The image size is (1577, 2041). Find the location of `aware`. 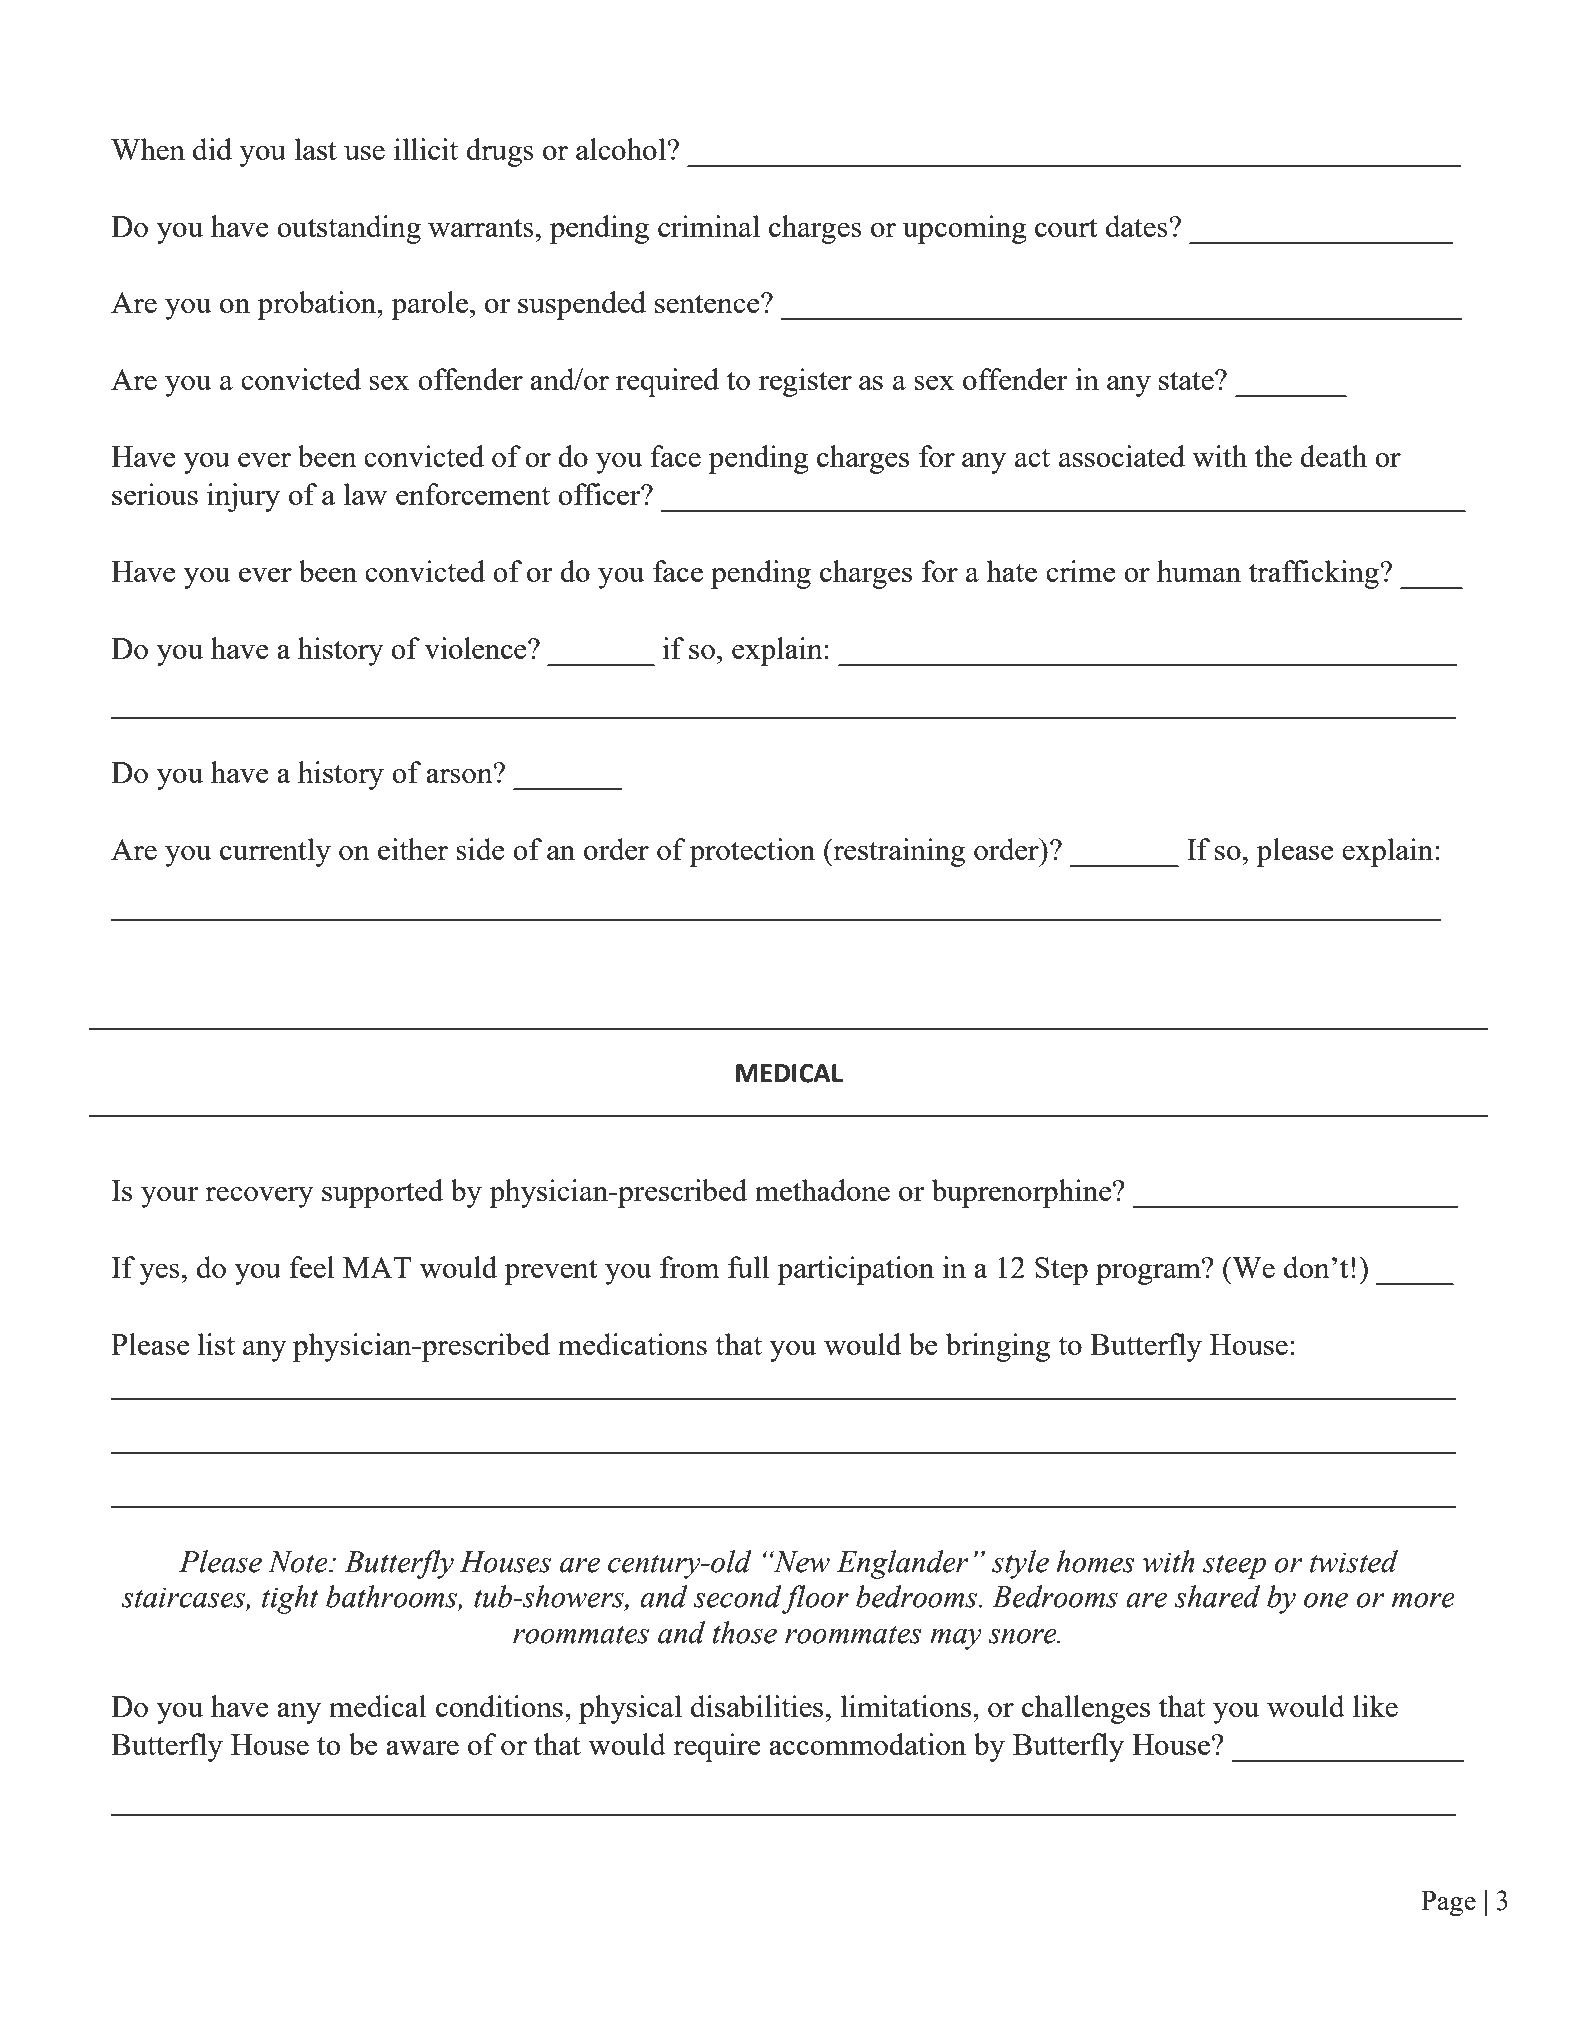

aware is located at coordinates (422, 1748).
